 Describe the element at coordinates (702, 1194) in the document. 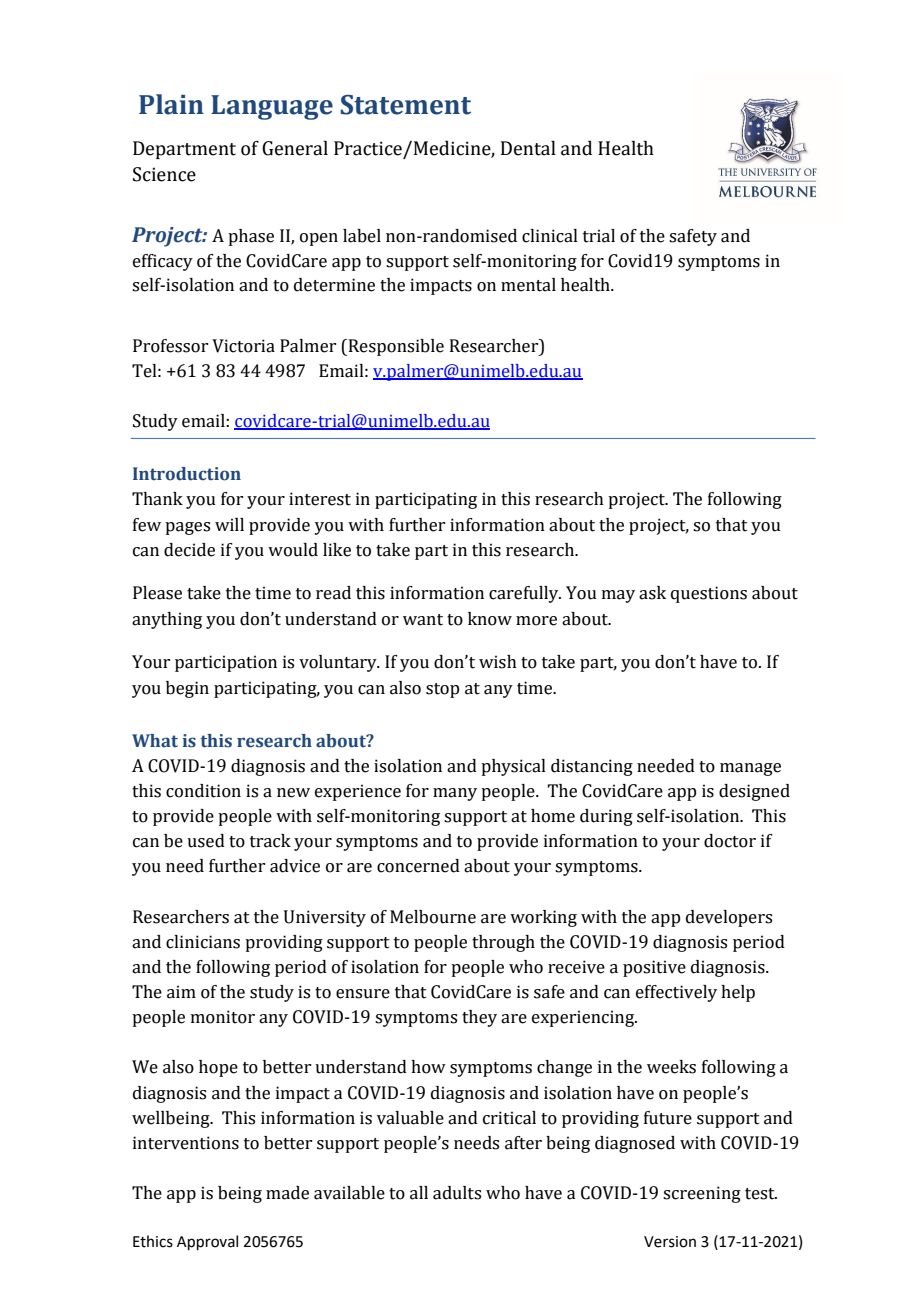

I see `screening` at that location.
